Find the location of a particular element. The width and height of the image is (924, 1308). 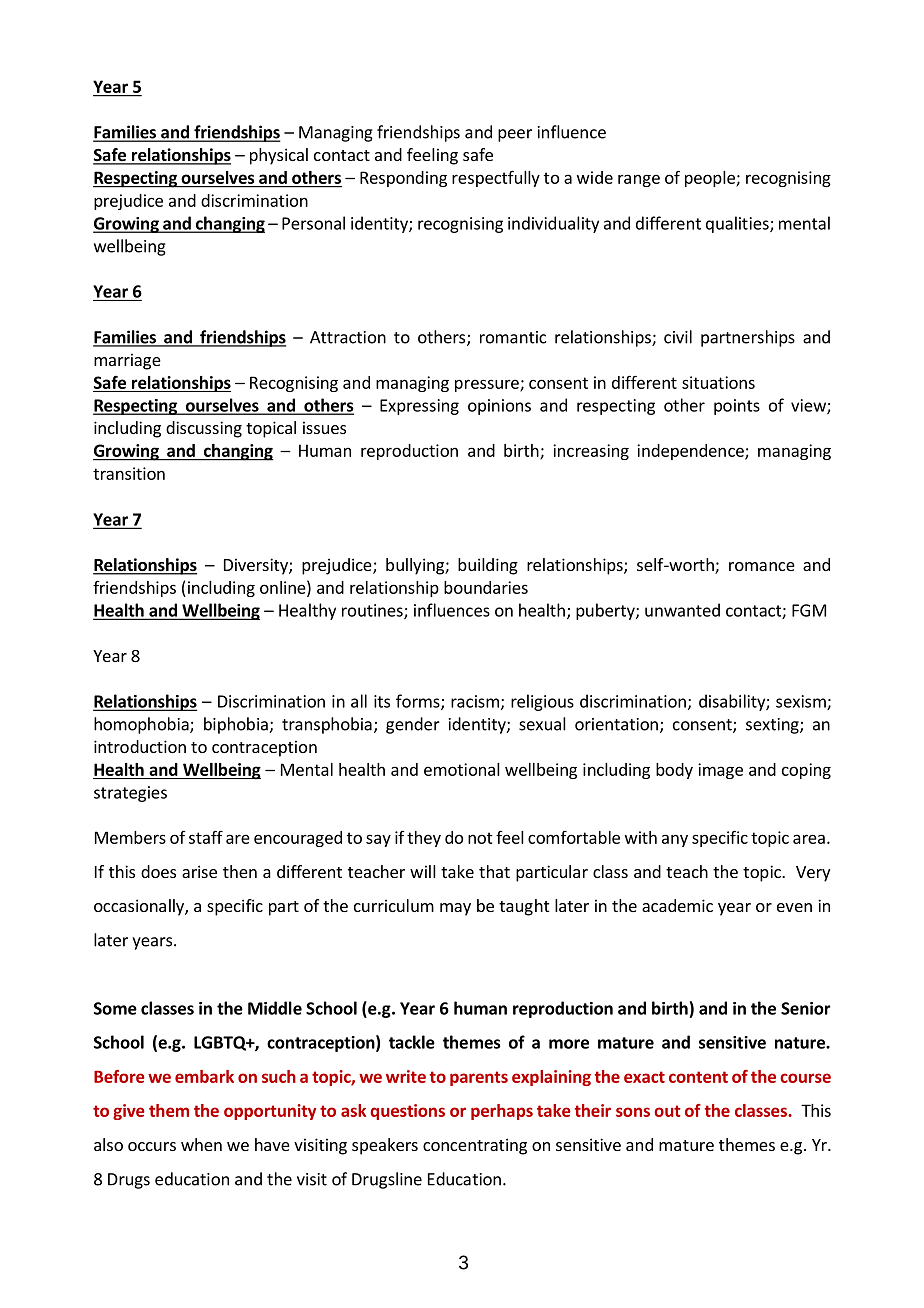

independence is located at coordinates (691, 452).
